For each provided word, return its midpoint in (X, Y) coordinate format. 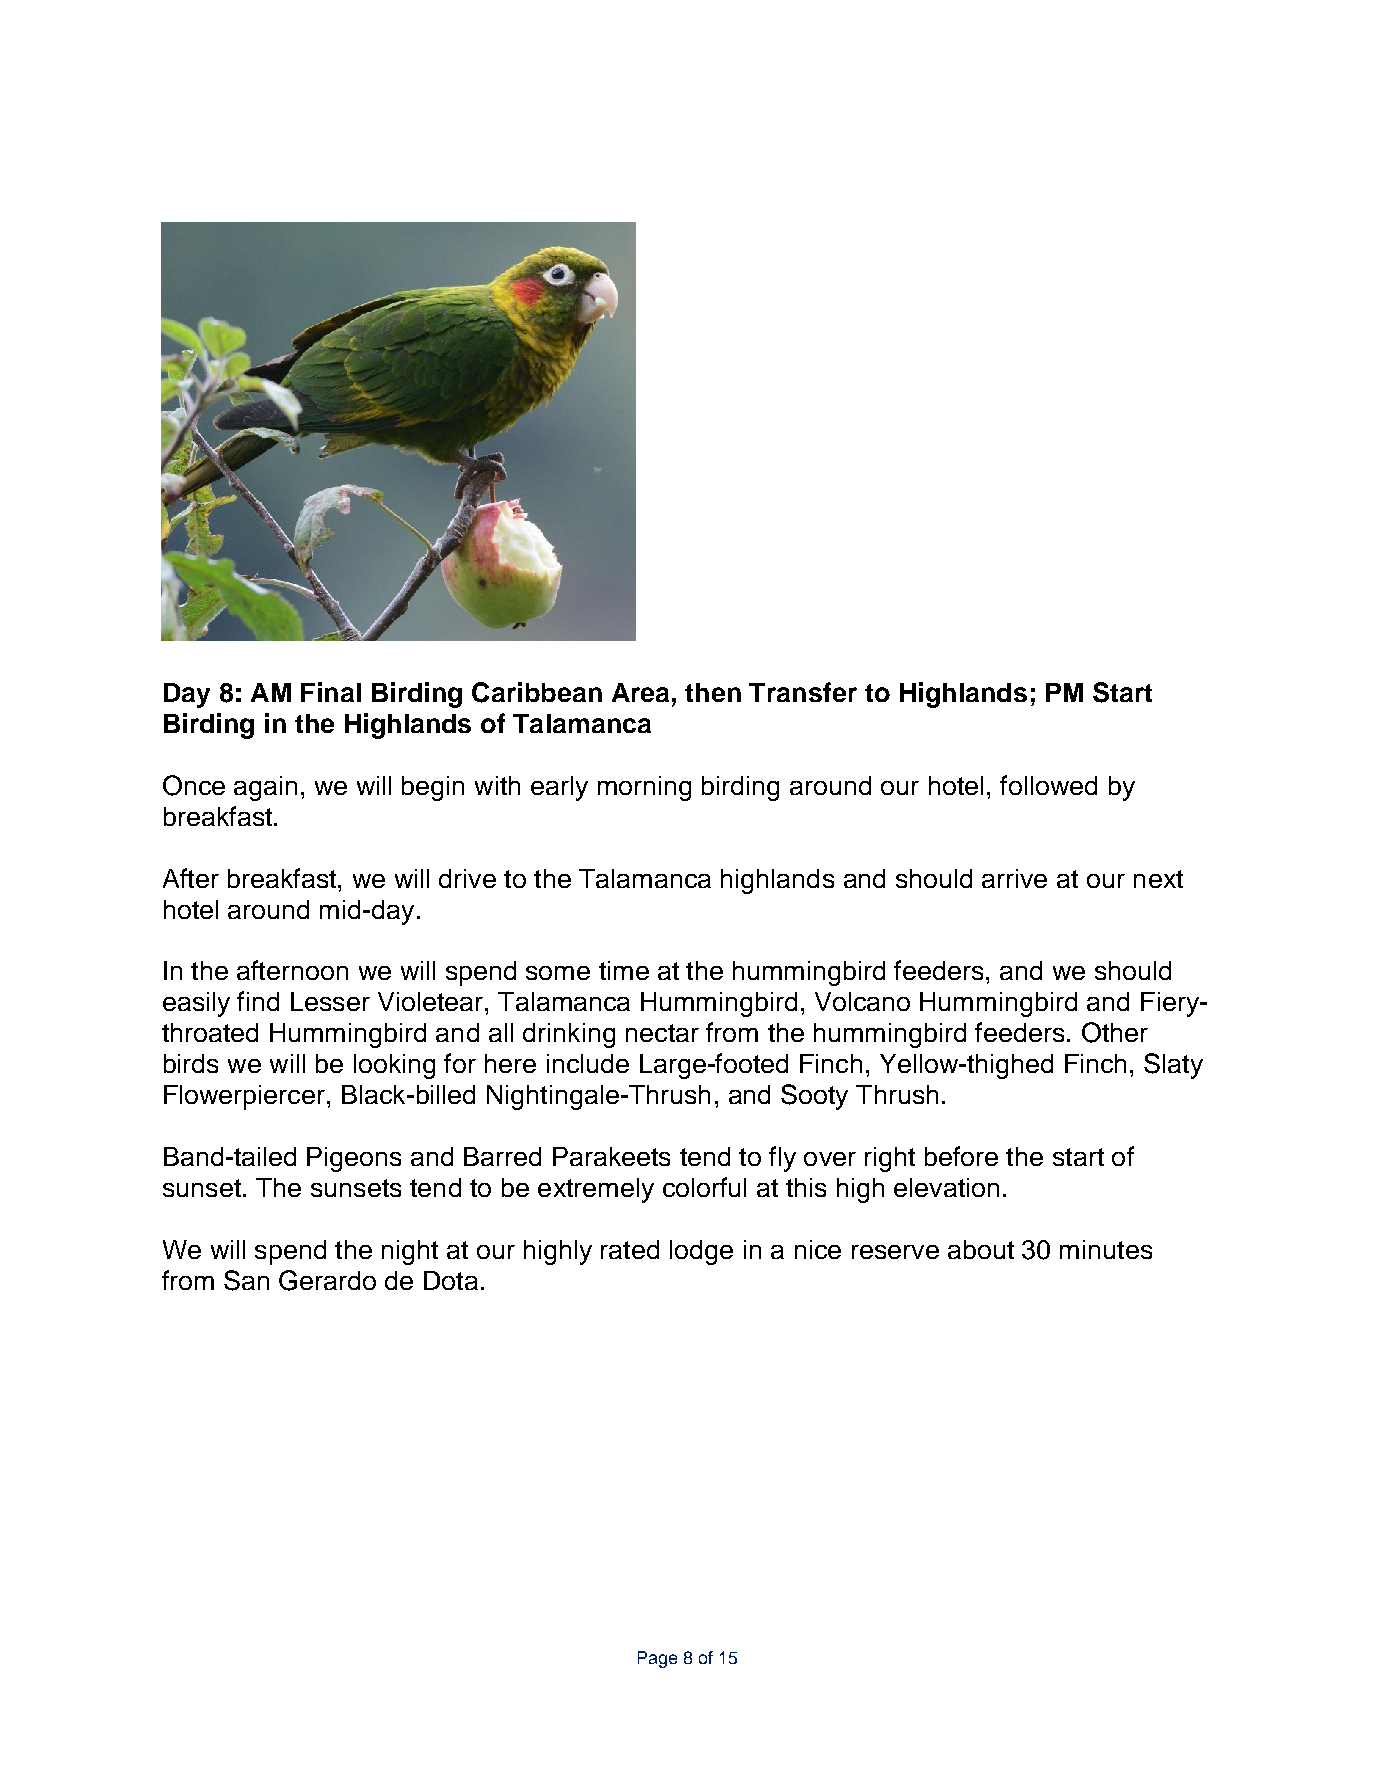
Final (331, 692)
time (624, 970)
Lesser (330, 1001)
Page (657, 1659)
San (246, 1280)
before (961, 1156)
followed (1048, 785)
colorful (704, 1187)
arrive (1014, 878)
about (981, 1249)
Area (640, 692)
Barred (502, 1156)
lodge (701, 1252)
